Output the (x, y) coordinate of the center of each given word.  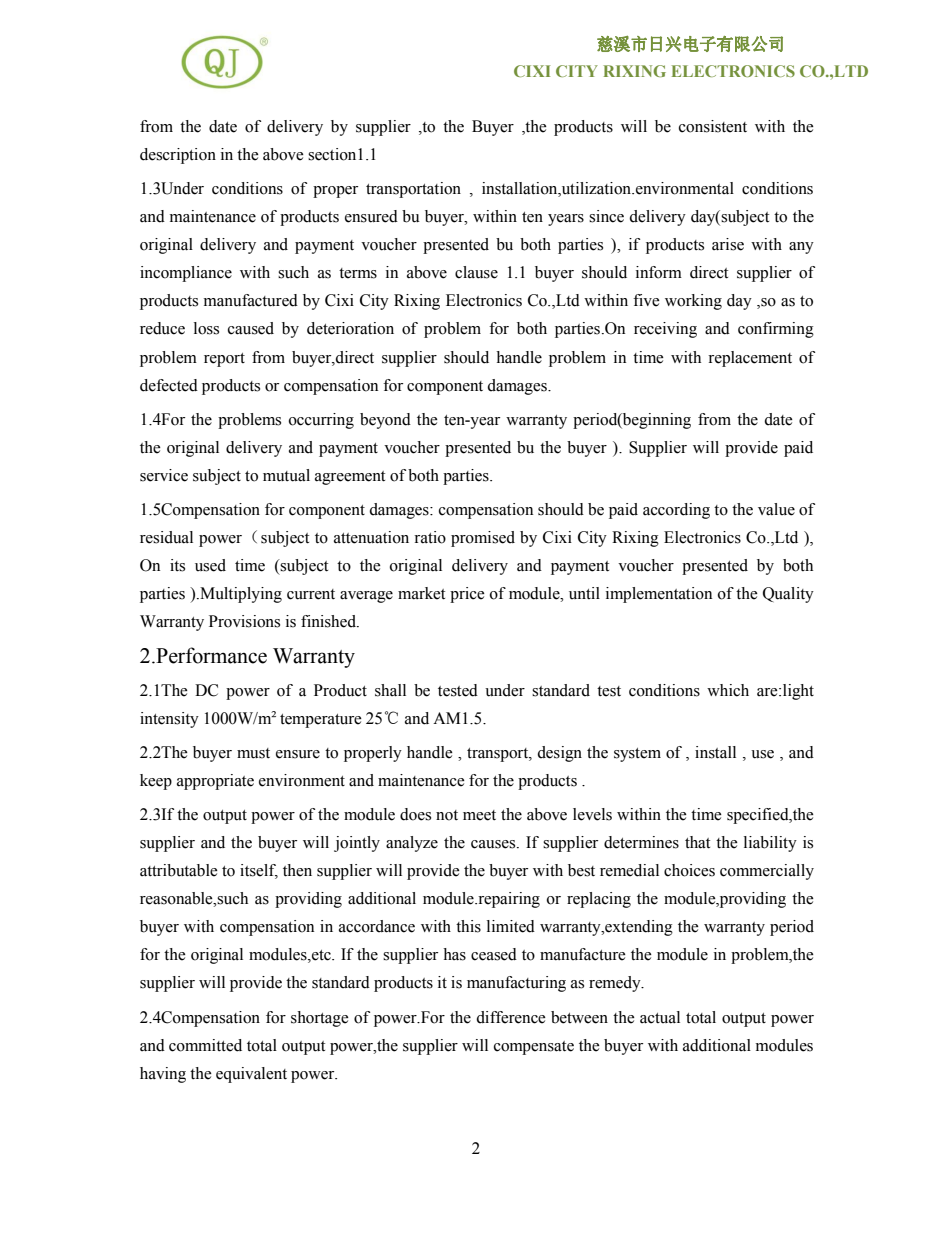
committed (205, 1045)
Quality (788, 595)
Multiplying (240, 595)
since (606, 216)
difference (511, 1017)
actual (660, 1017)
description (178, 156)
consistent (713, 126)
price (467, 595)
